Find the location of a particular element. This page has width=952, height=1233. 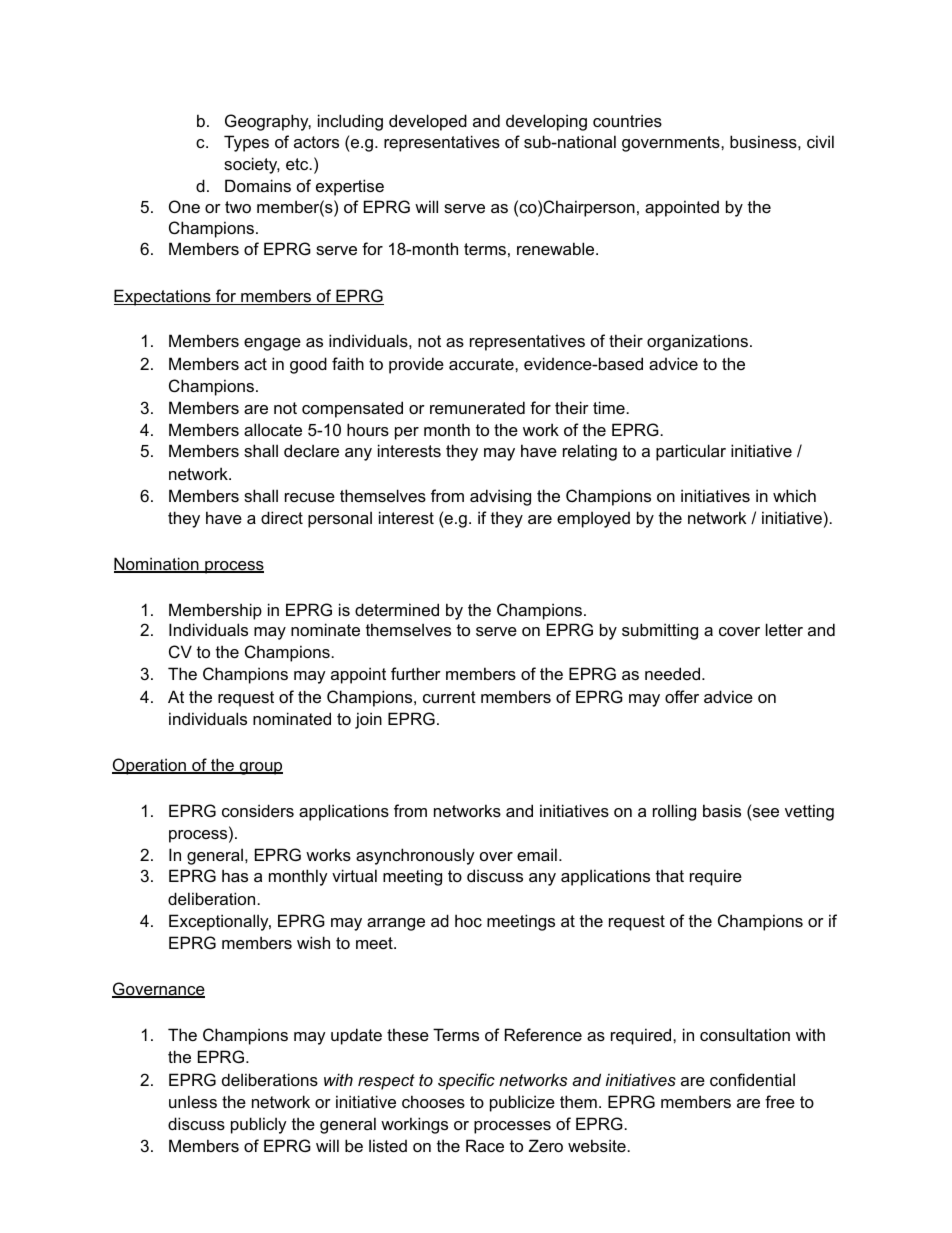

civil is located at coordinates (820, 141).
